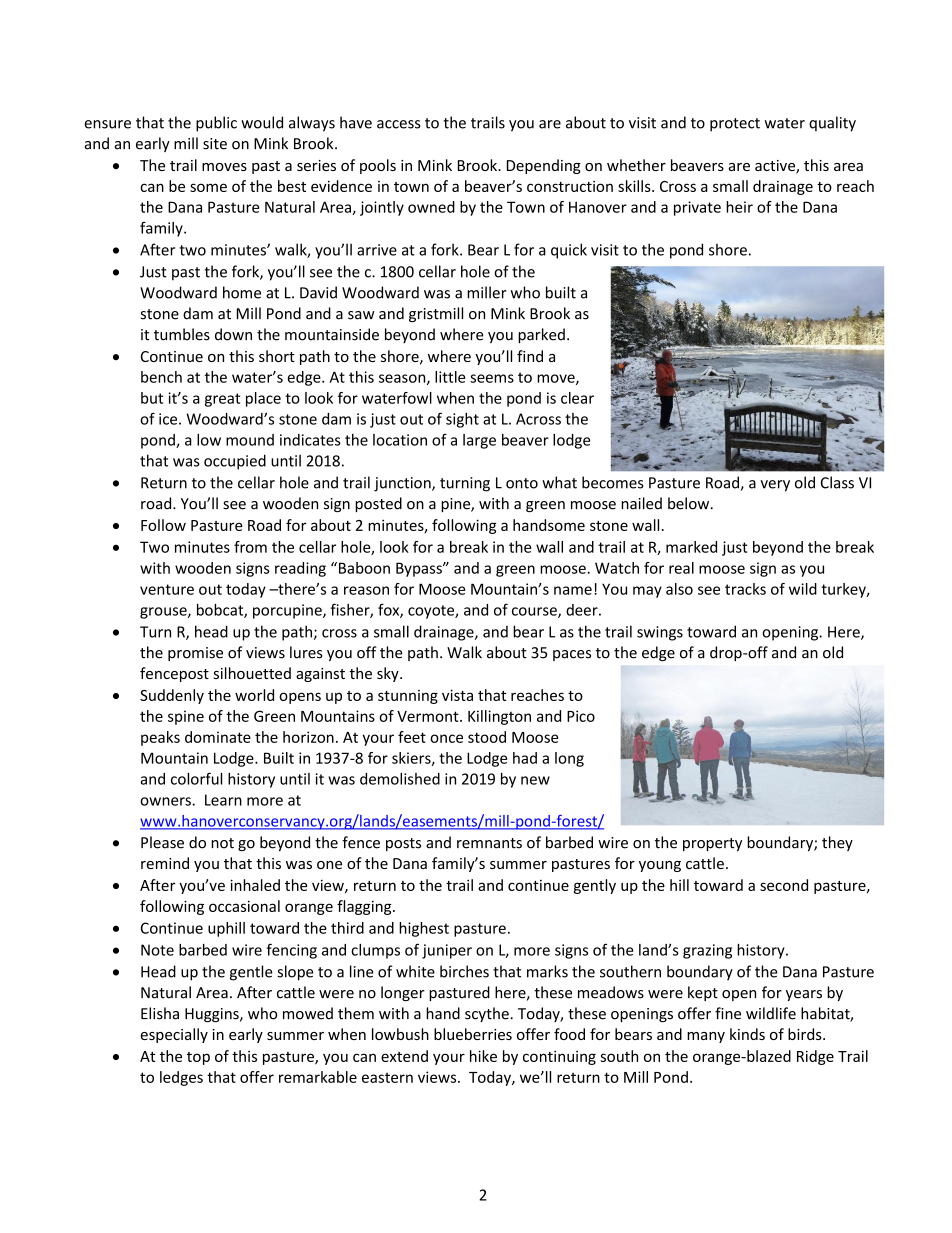 The width and height of the page is (952, 1233). Describe the element at coordinates (489, 843) in the page. I see `remnants` at that location.
